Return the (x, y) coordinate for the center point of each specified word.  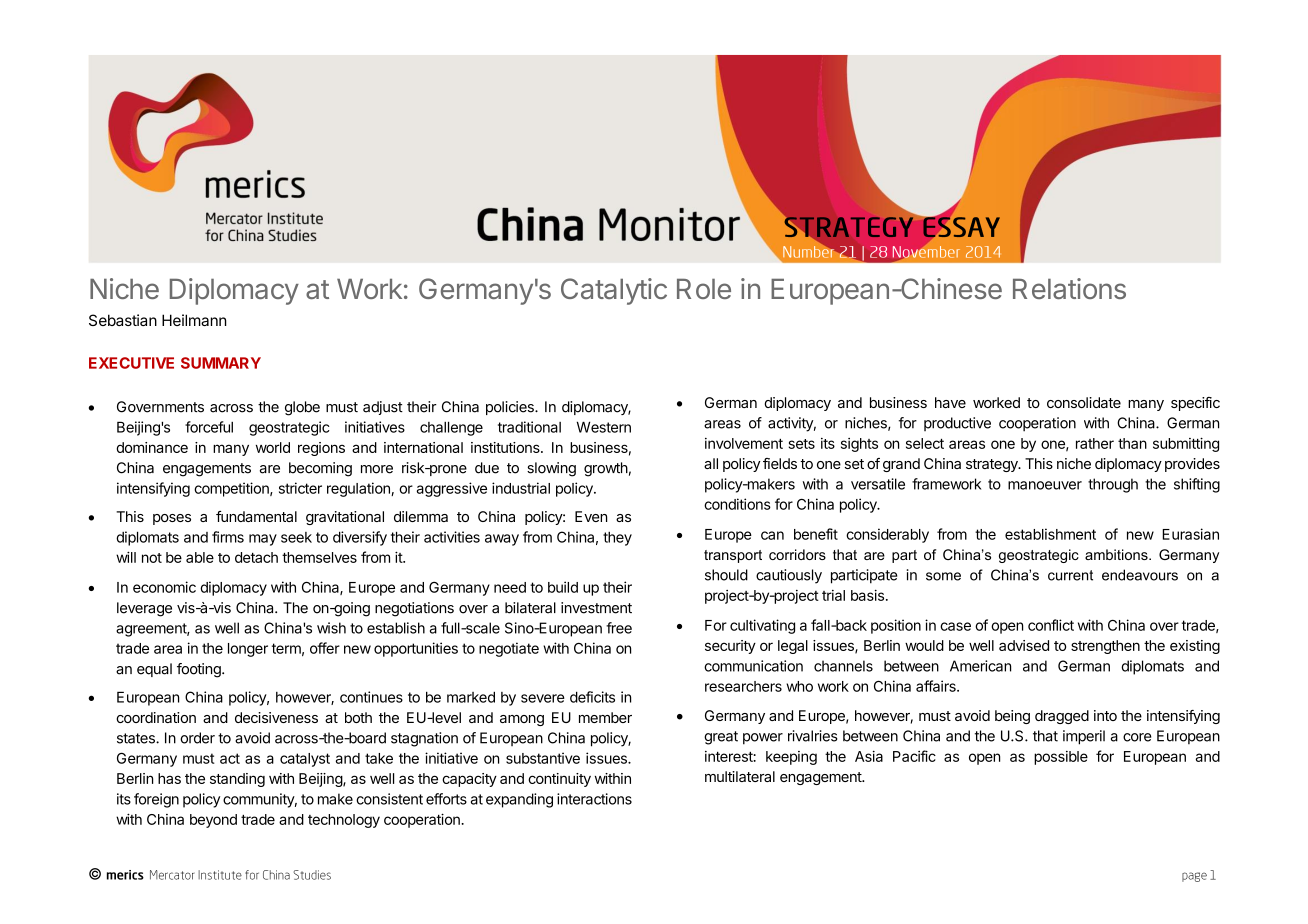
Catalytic (614, 291)
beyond (213, 821)
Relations (1069, 288)
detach (256, 557)
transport (733, 556)
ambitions (1117, 554)
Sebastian (123, 320)
